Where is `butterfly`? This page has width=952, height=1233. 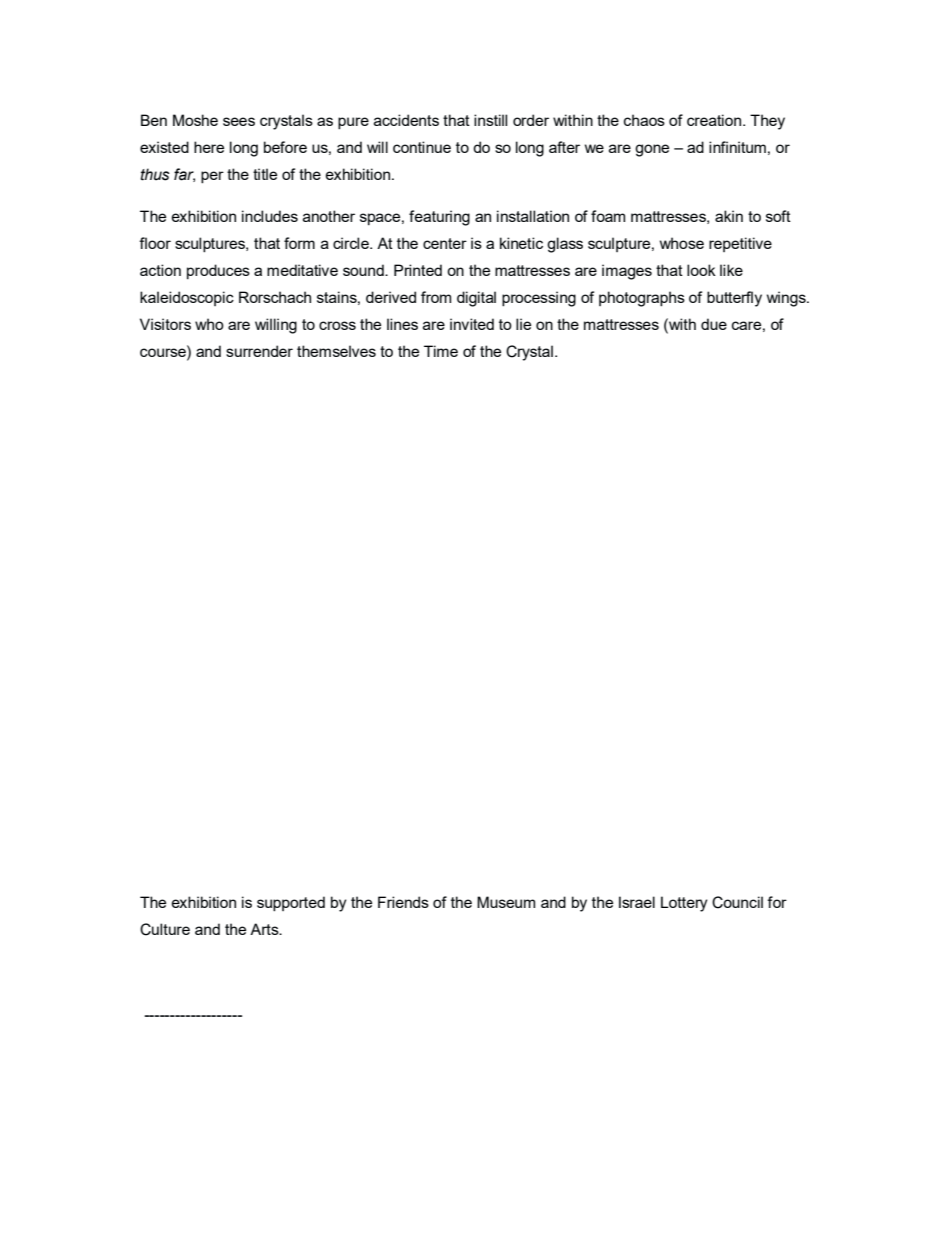 butterfly is located at coordinates (734, 299).
